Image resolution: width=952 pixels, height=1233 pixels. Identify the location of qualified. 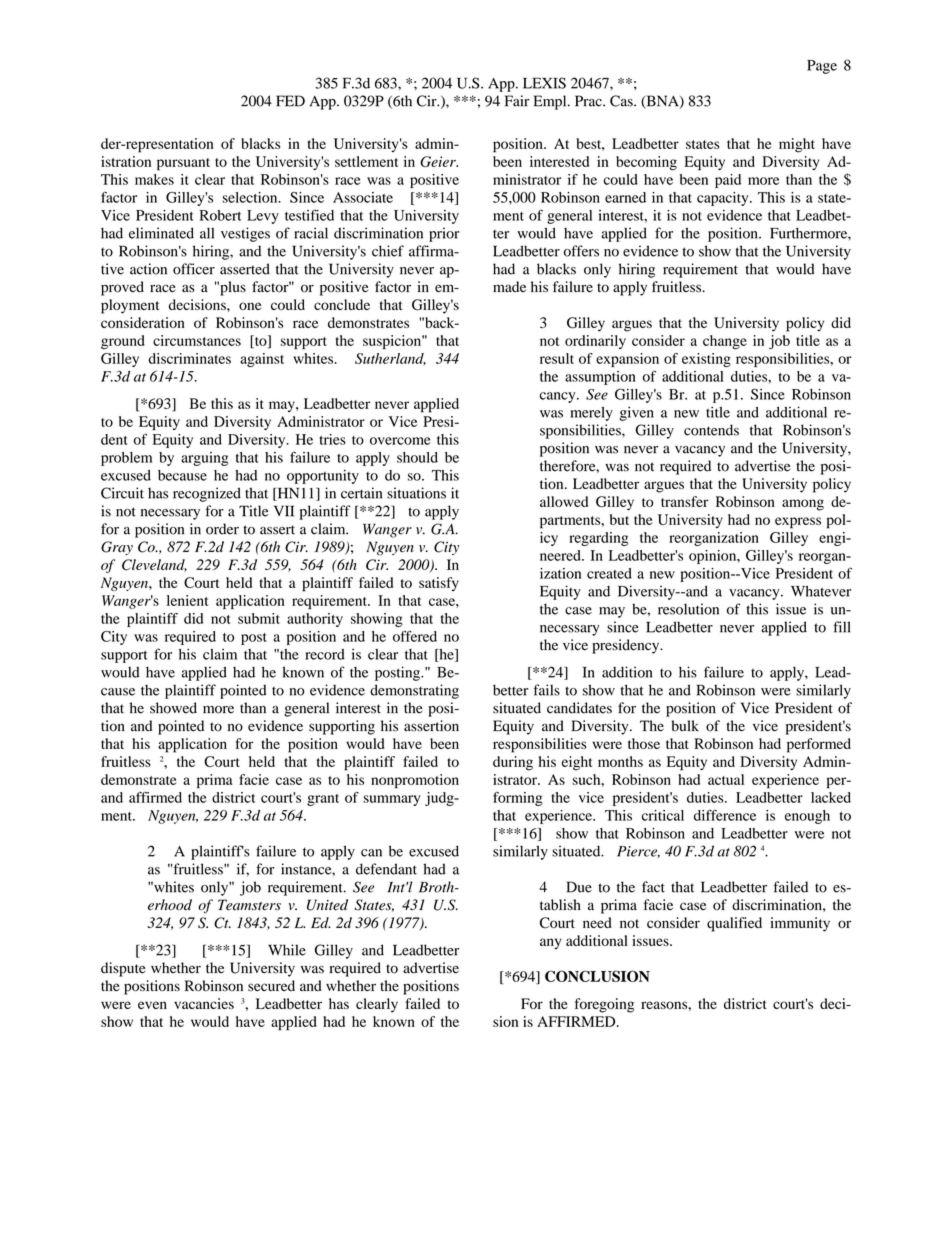
(734, 924).
